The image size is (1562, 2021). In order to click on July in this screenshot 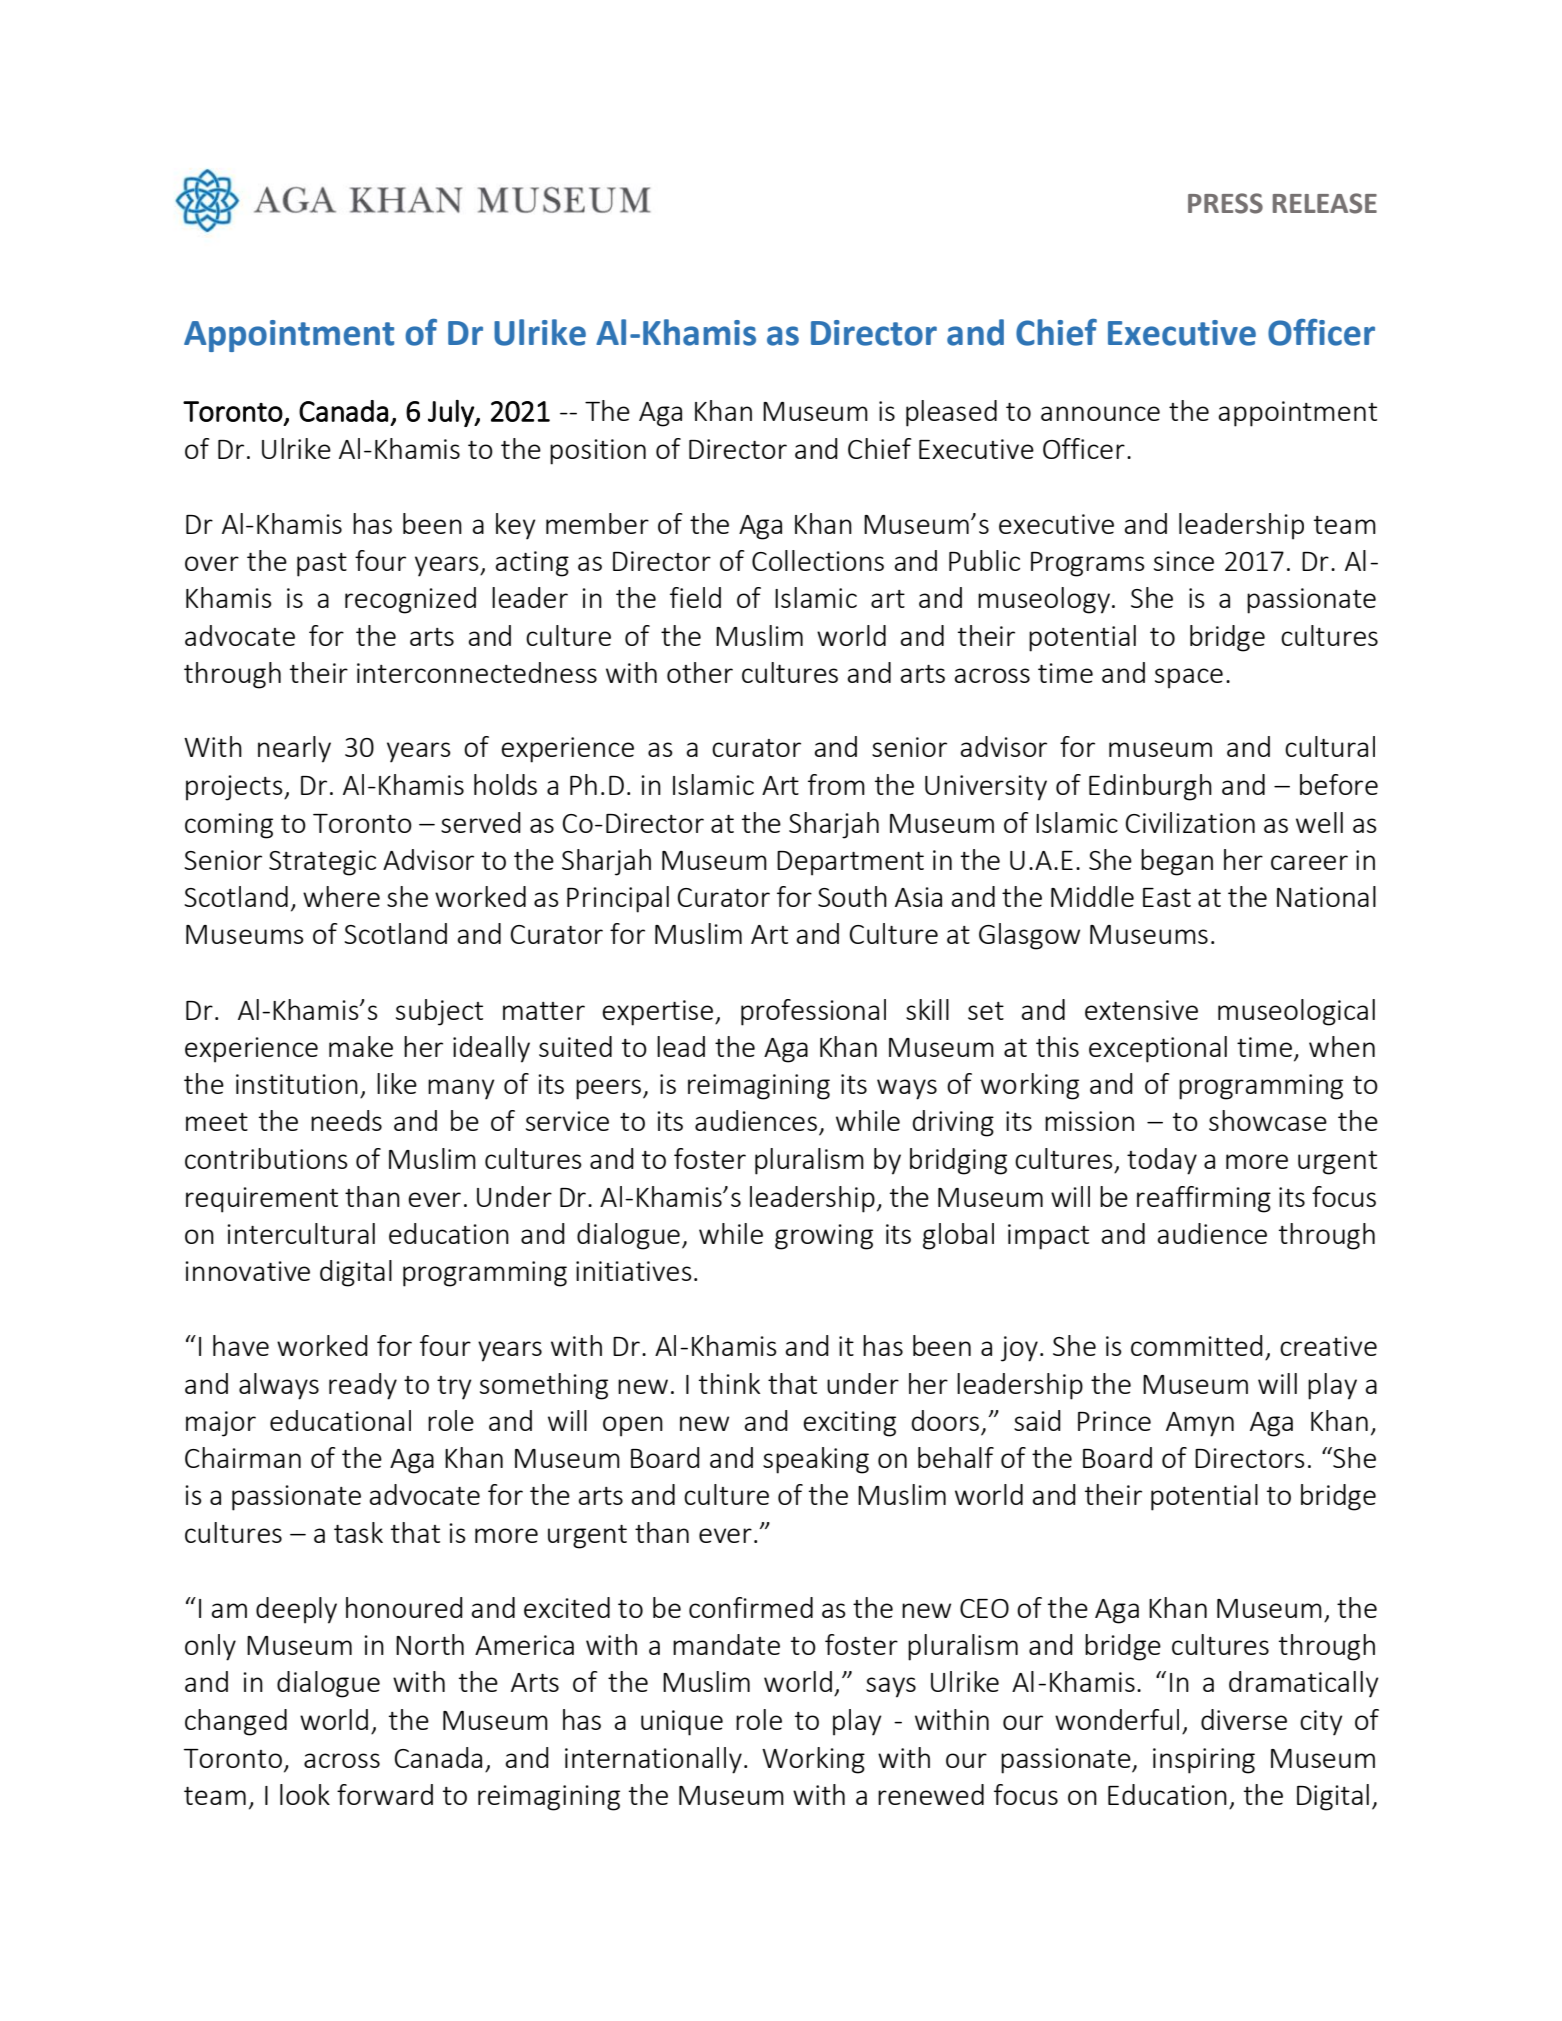, I will do `click(452, 413)`.
